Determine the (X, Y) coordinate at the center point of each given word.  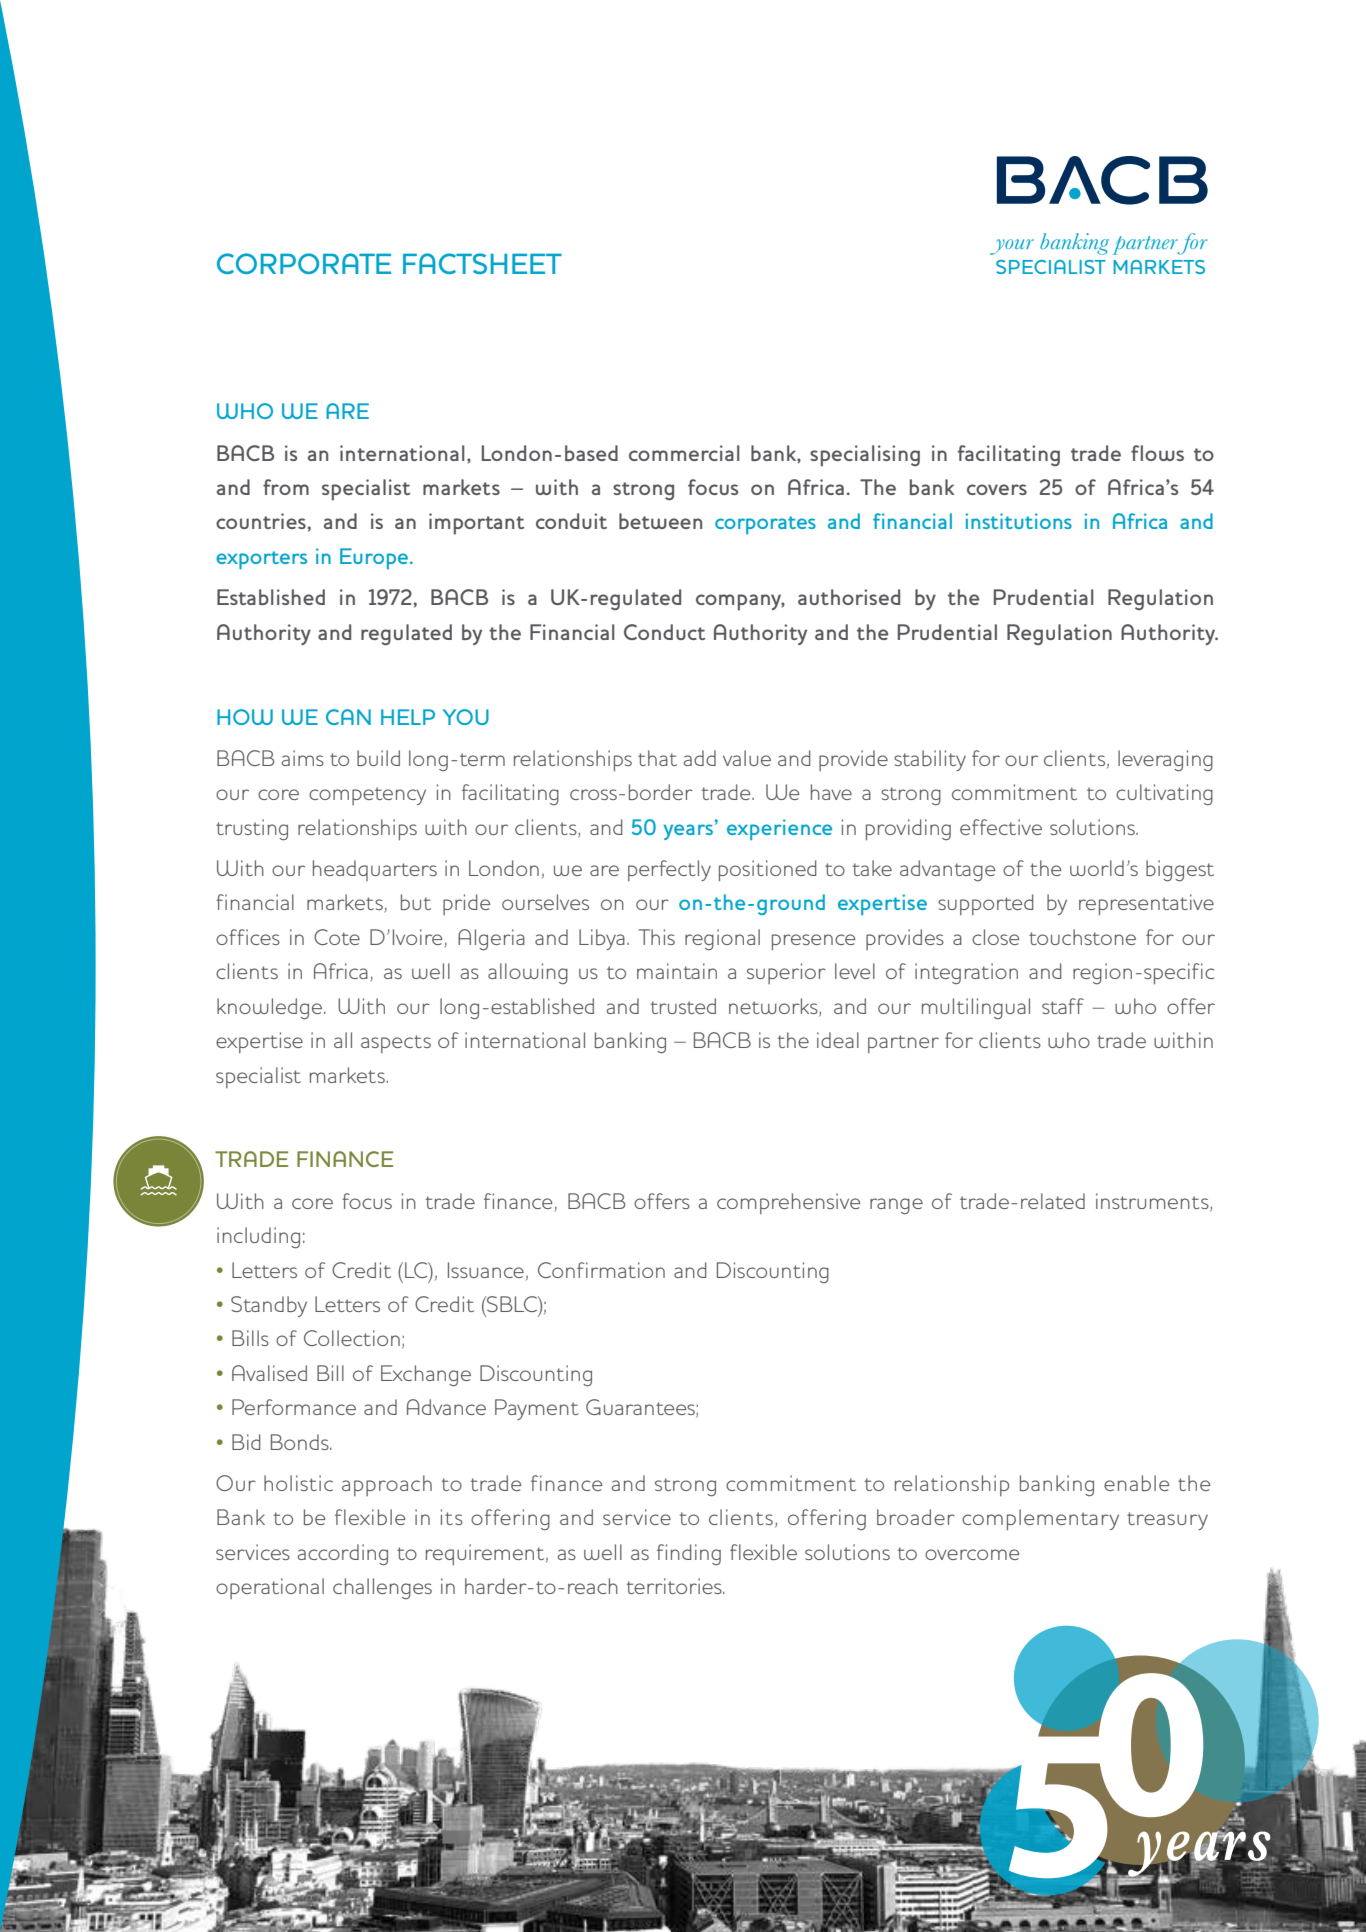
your (1012, 247)
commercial (684, 453)
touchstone (1082, 937)
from (286, 487)
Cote (337, 937)
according (343, 1554)
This (656, 937)
